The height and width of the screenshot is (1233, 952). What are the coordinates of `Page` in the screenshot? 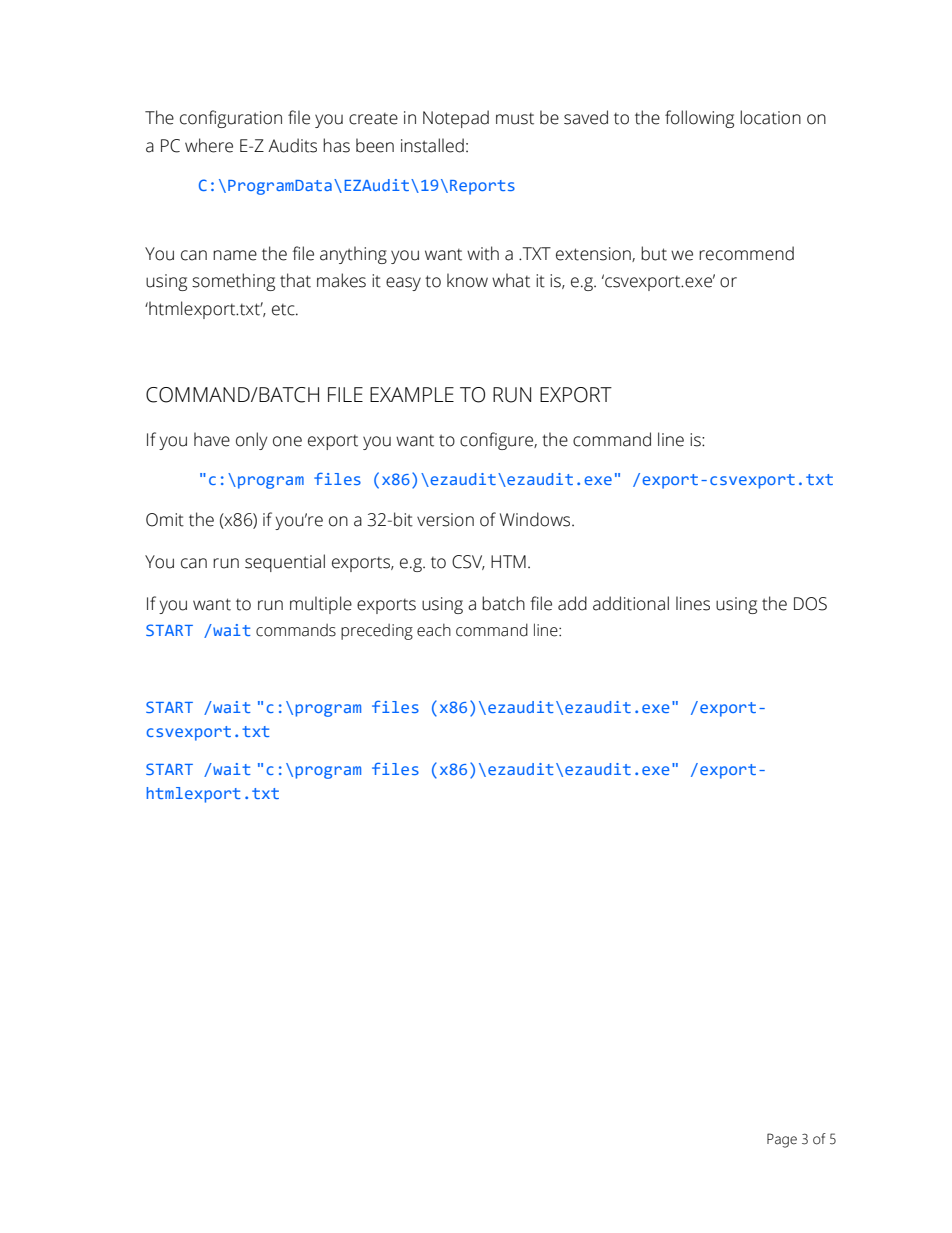 It's located at (782, 1140).
